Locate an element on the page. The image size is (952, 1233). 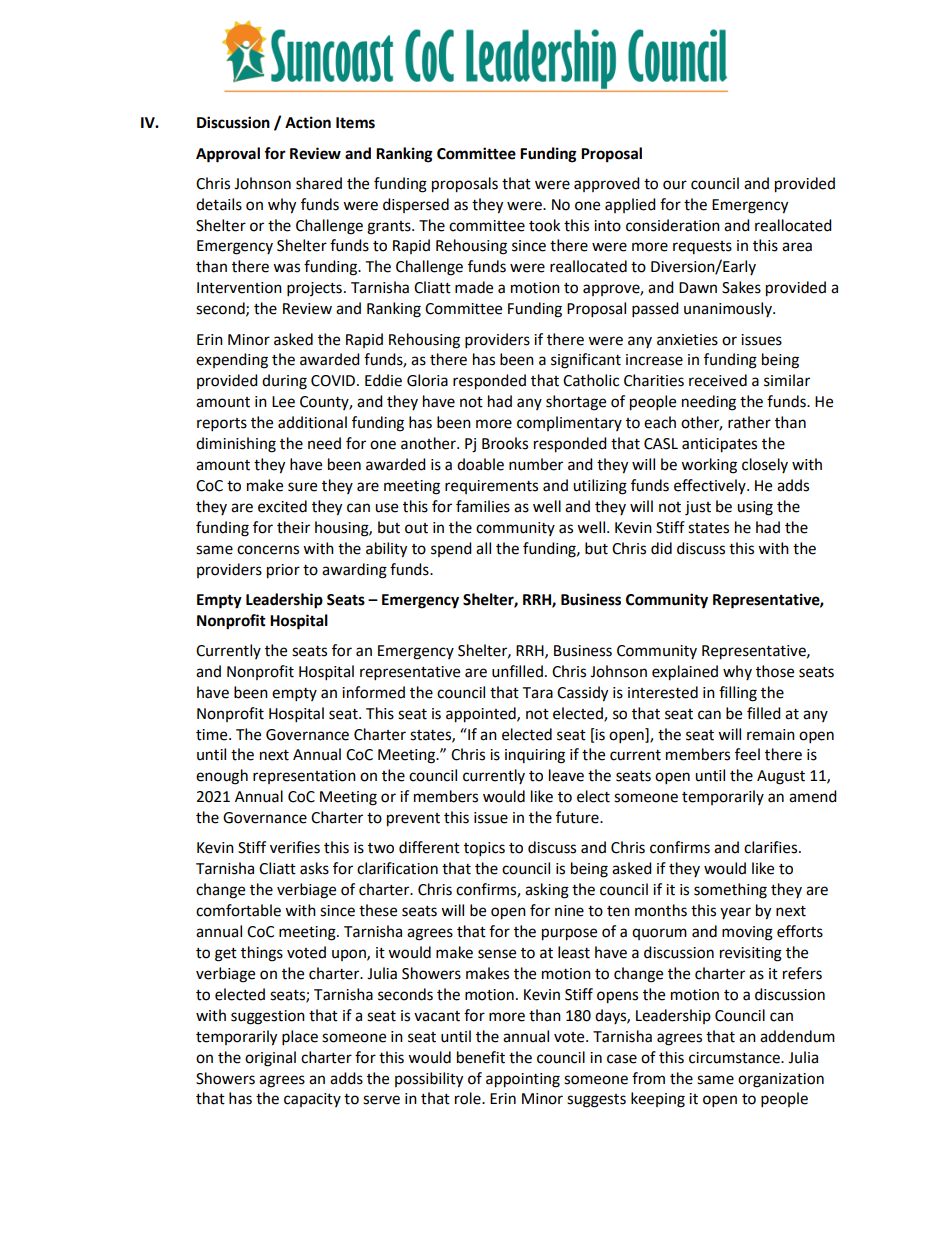
closely is located at coordinates (765, 465).
